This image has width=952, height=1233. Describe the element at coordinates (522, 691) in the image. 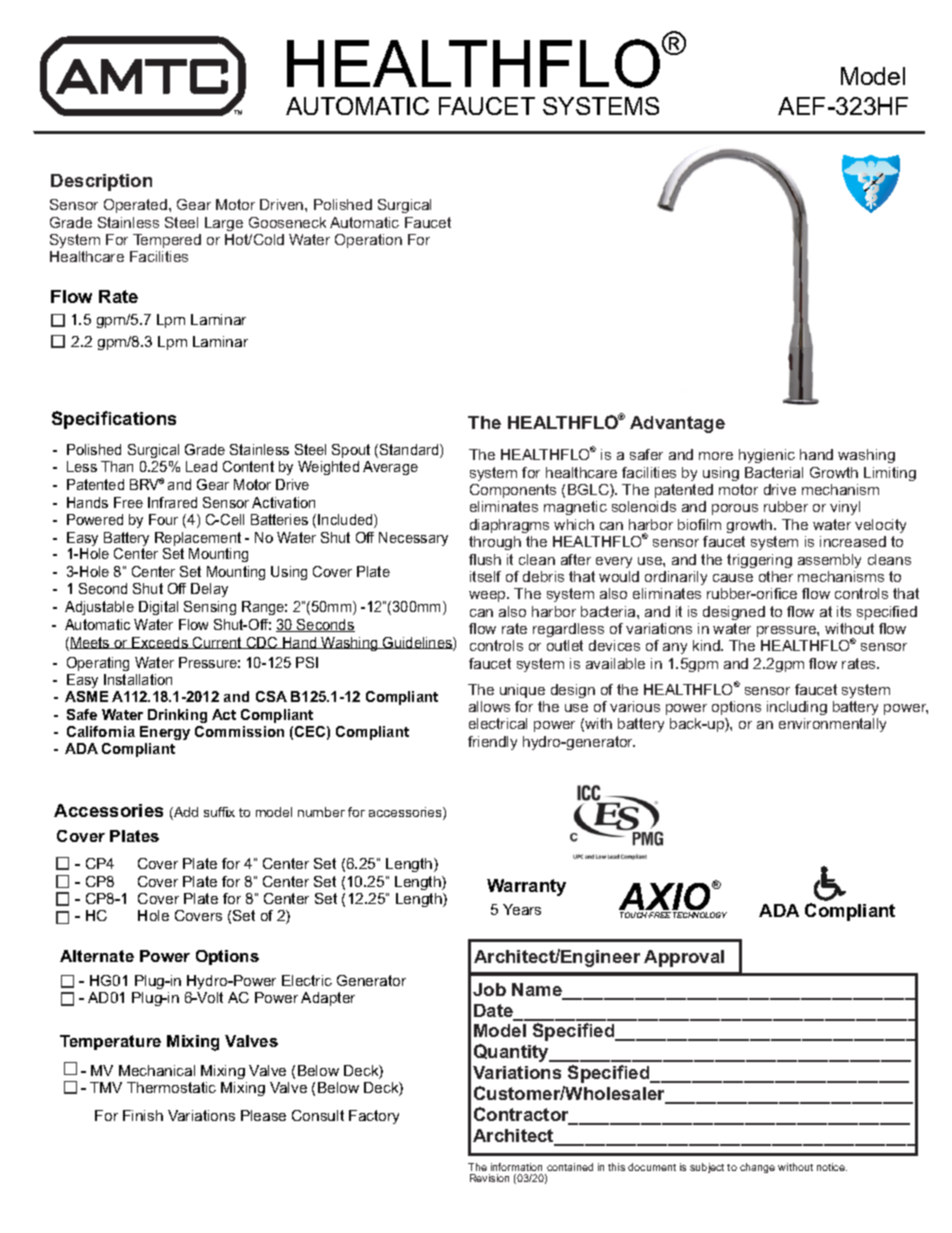

I see `unique` at that location.
